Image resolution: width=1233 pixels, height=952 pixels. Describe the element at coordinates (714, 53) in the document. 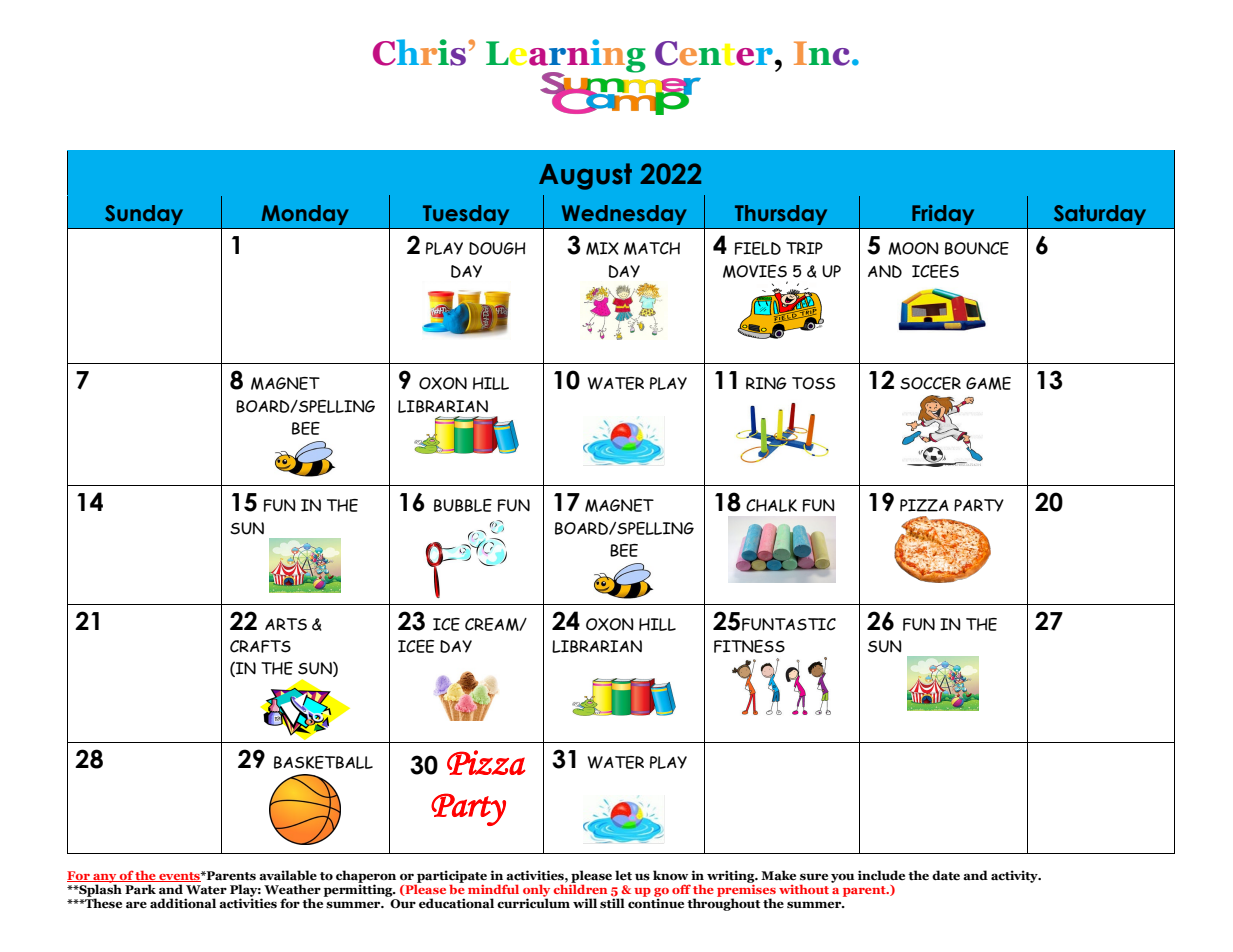

I see `Center` at that location.
